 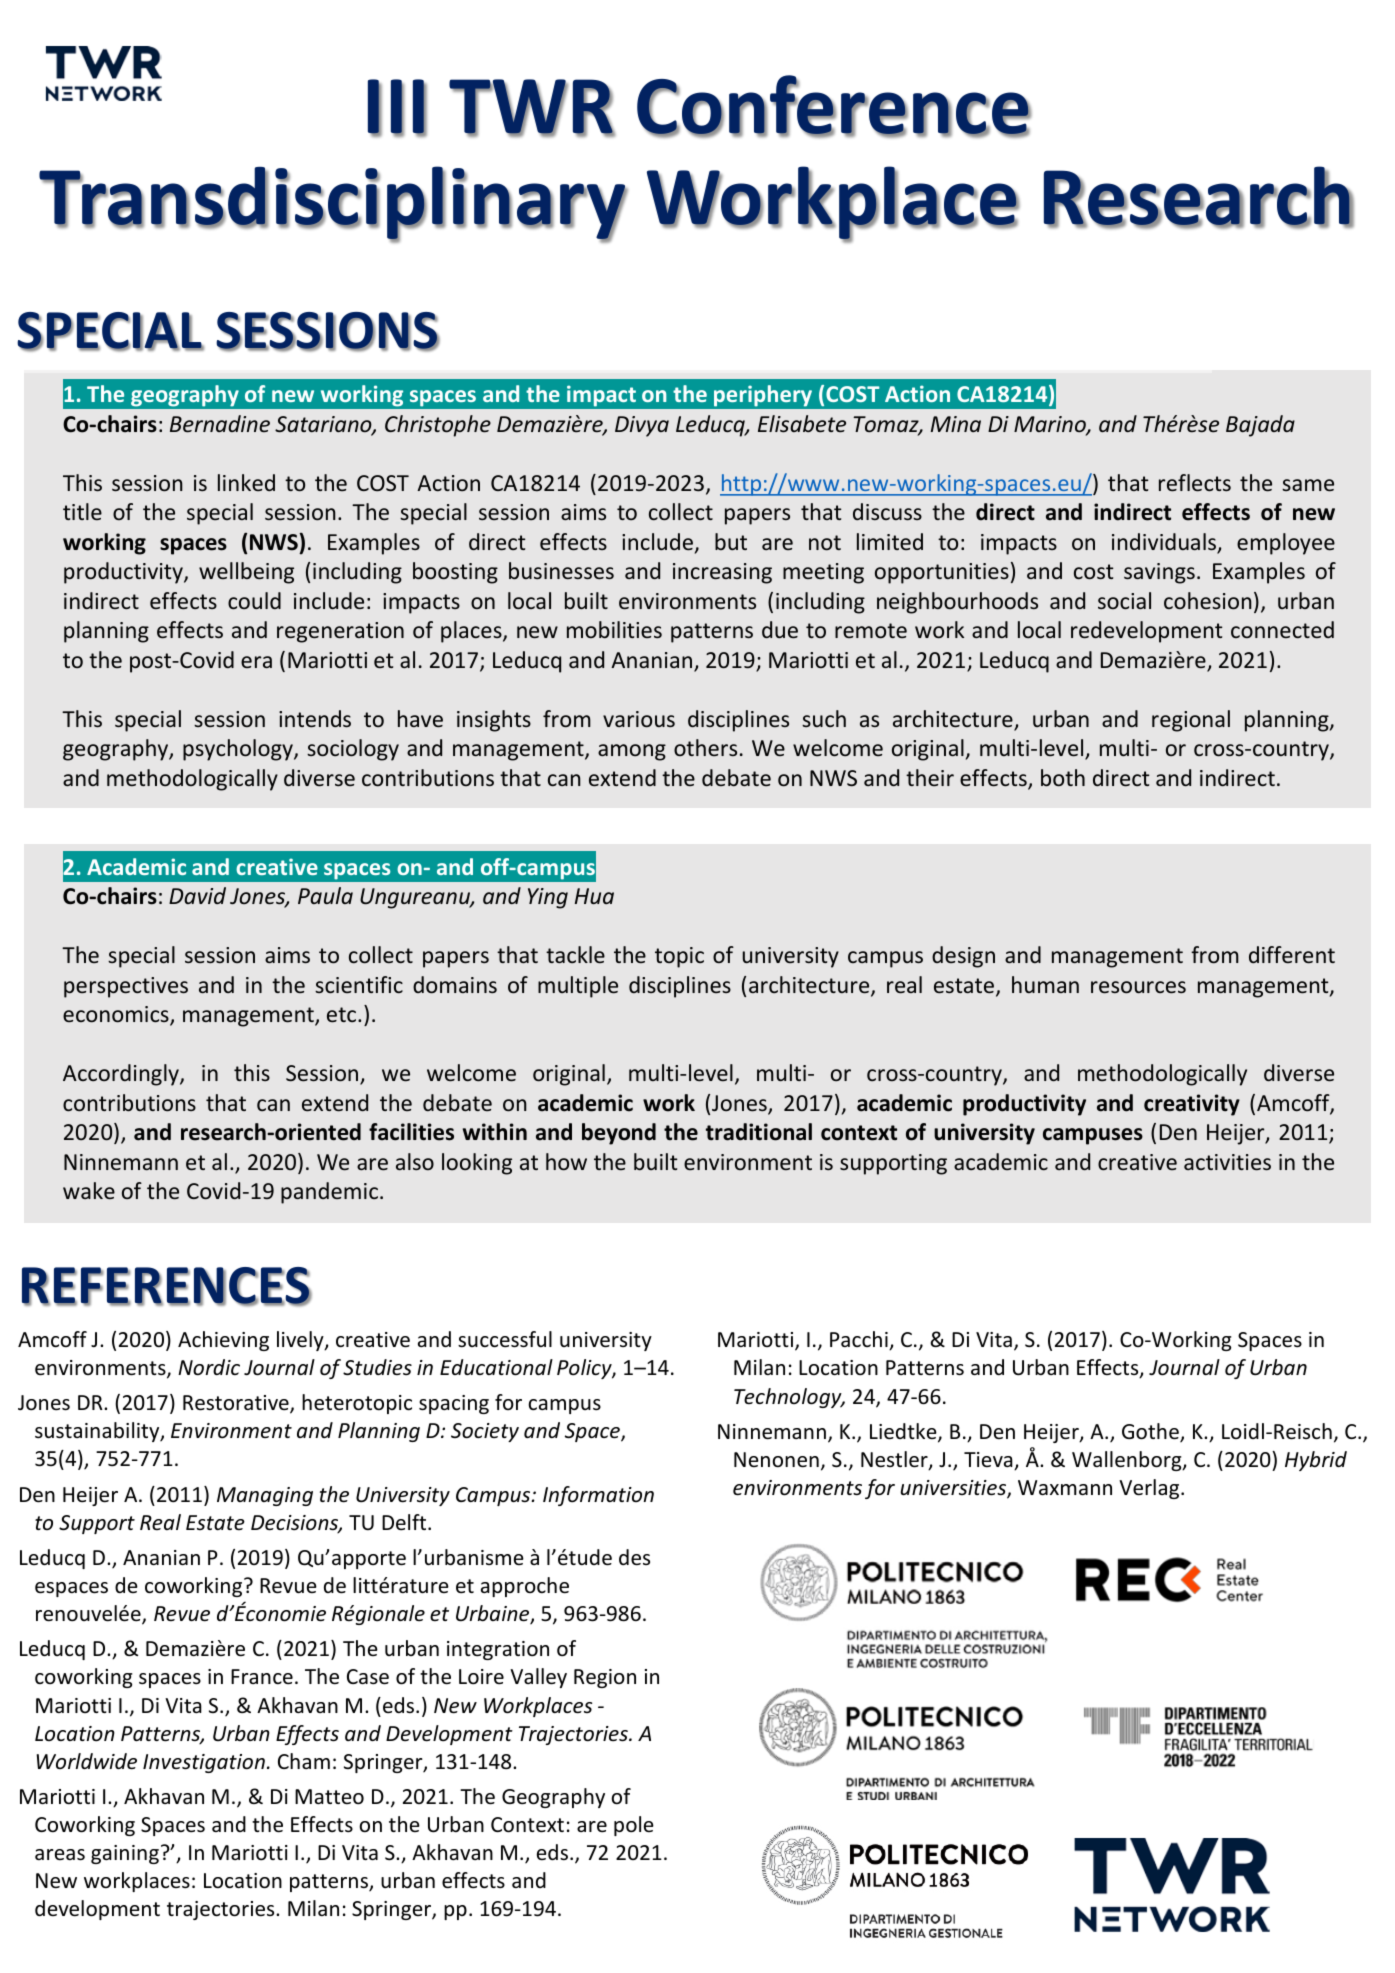 I want to click on Nordic, so click(x=209, y=1367).
